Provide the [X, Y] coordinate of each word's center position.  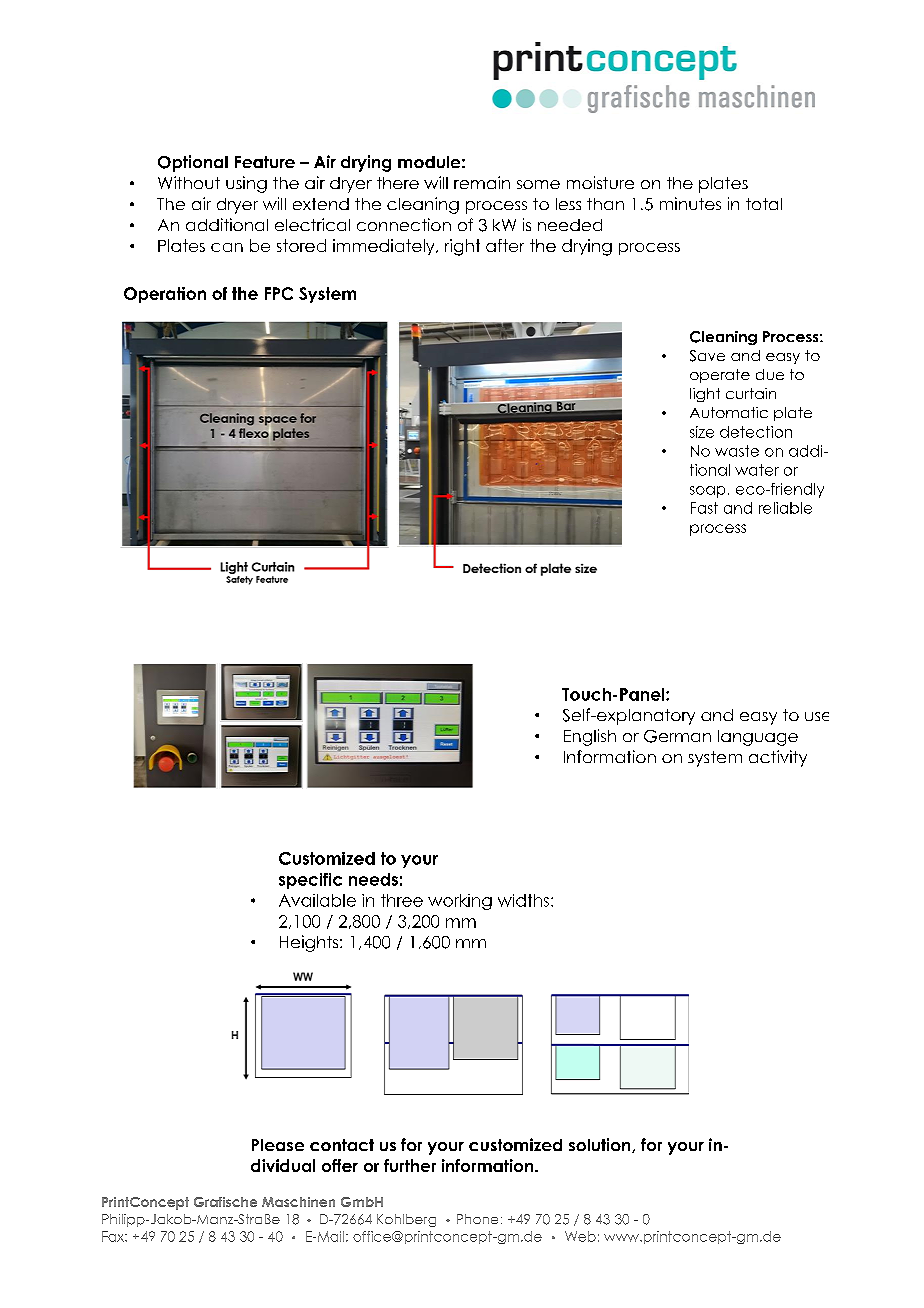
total [764, 204]
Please [278, 1145]
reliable [785, 508]
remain [482, 182]
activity [778, 758]
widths [523, 900]
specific [310, 881]
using [246, 184]
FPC [279, 293]
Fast [704, 508]
